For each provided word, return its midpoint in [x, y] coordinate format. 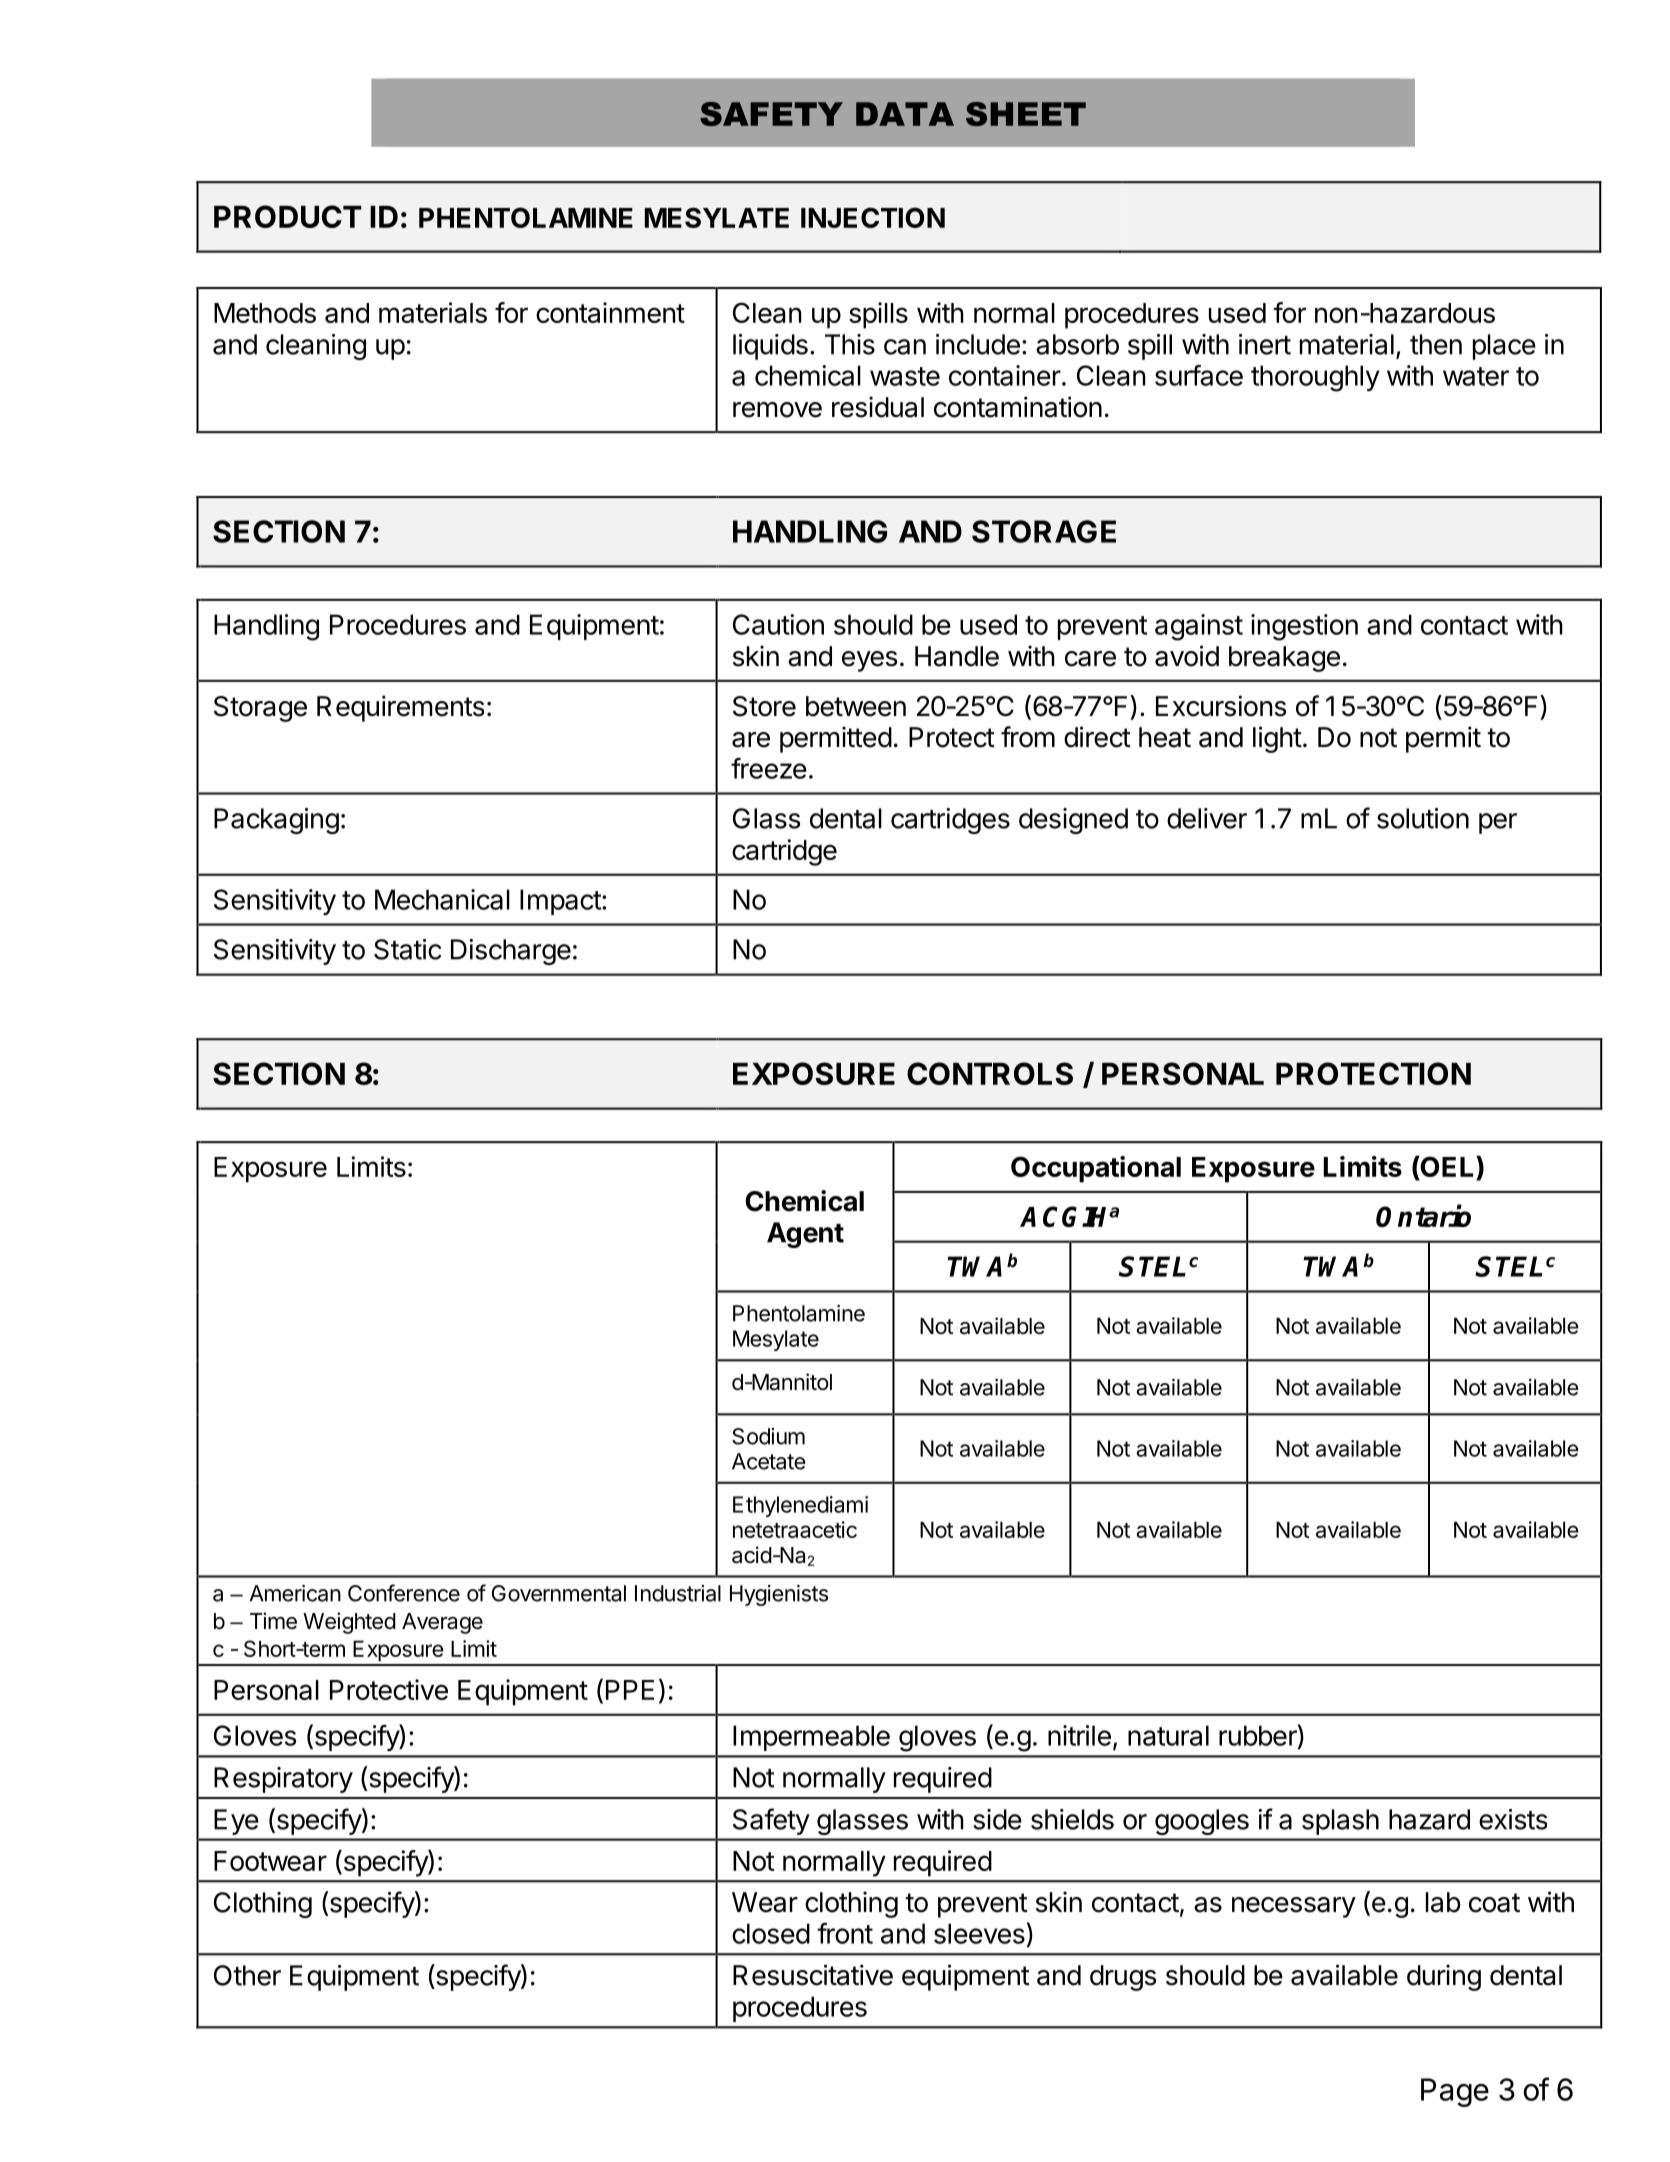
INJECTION [873, 217]
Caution [778, 624]
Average [442, 1623]
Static [408, 949]
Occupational [1096, 1169]
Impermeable [811, 1738]
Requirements [400, 708]
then [1436, 344]
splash [1340, 1822]
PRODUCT [288, 216]
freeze [769, 768]
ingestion [1304, 627]
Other [247, 1975]
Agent [805, 1235]
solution [1423, 818]
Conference [404, 1593]
